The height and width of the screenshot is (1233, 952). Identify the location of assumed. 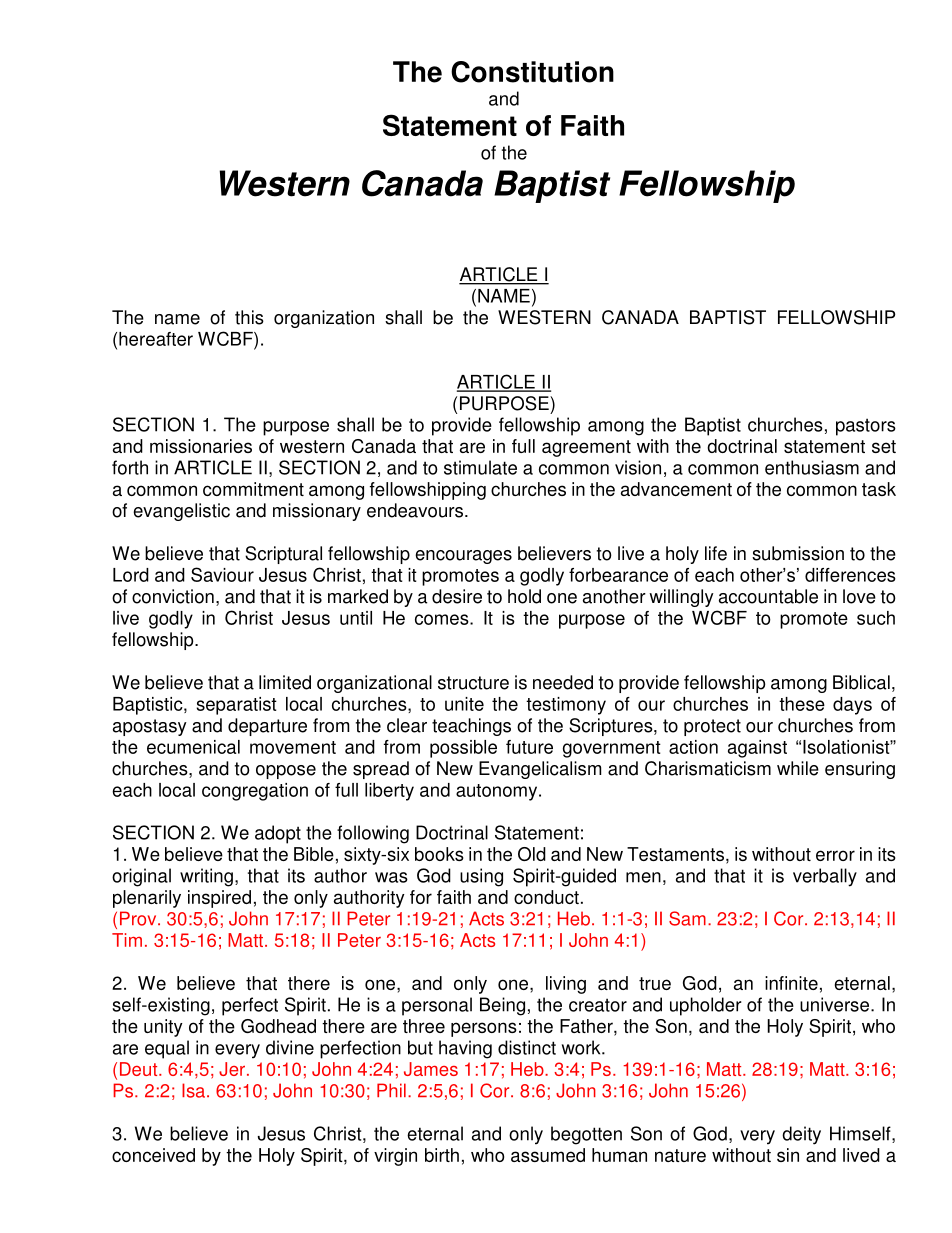
(548, 1155).
